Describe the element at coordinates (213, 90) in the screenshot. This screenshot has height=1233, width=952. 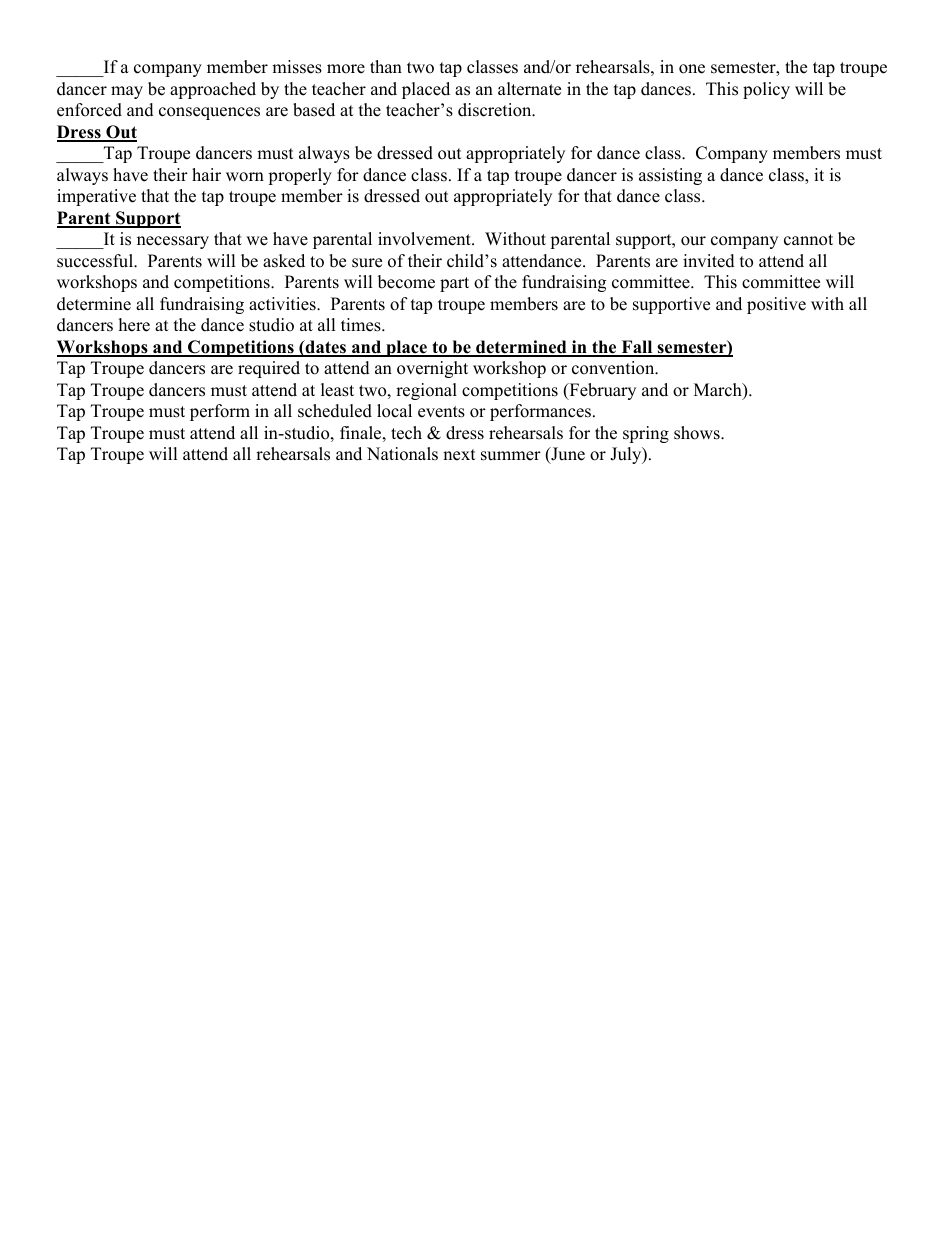
I see `approached` at that location.
